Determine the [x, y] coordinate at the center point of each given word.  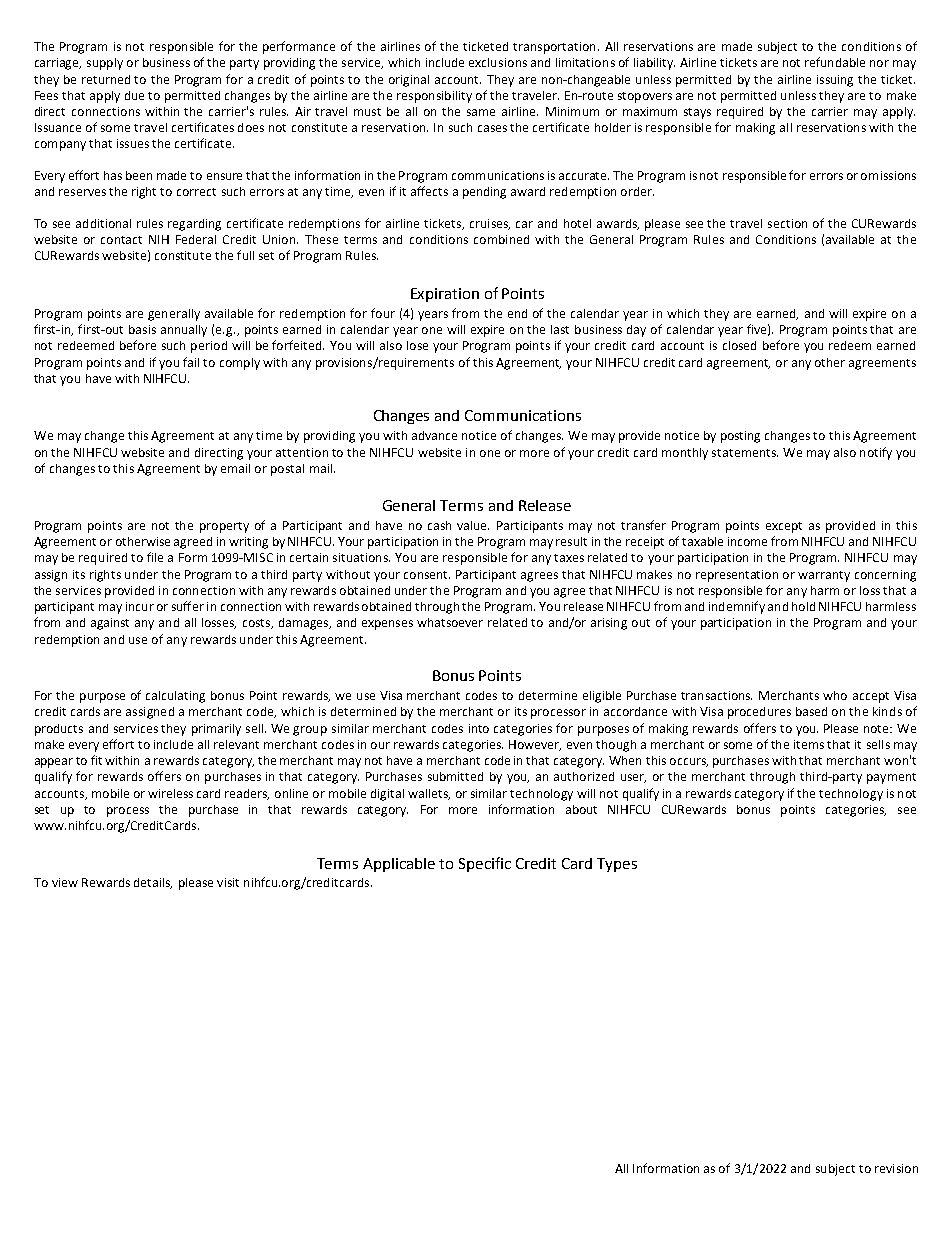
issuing [835, 81]
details [153, 883]
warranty [824, 576]
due [134, 95]
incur [140, 606]
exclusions [498, 62]
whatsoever [450, 622]
